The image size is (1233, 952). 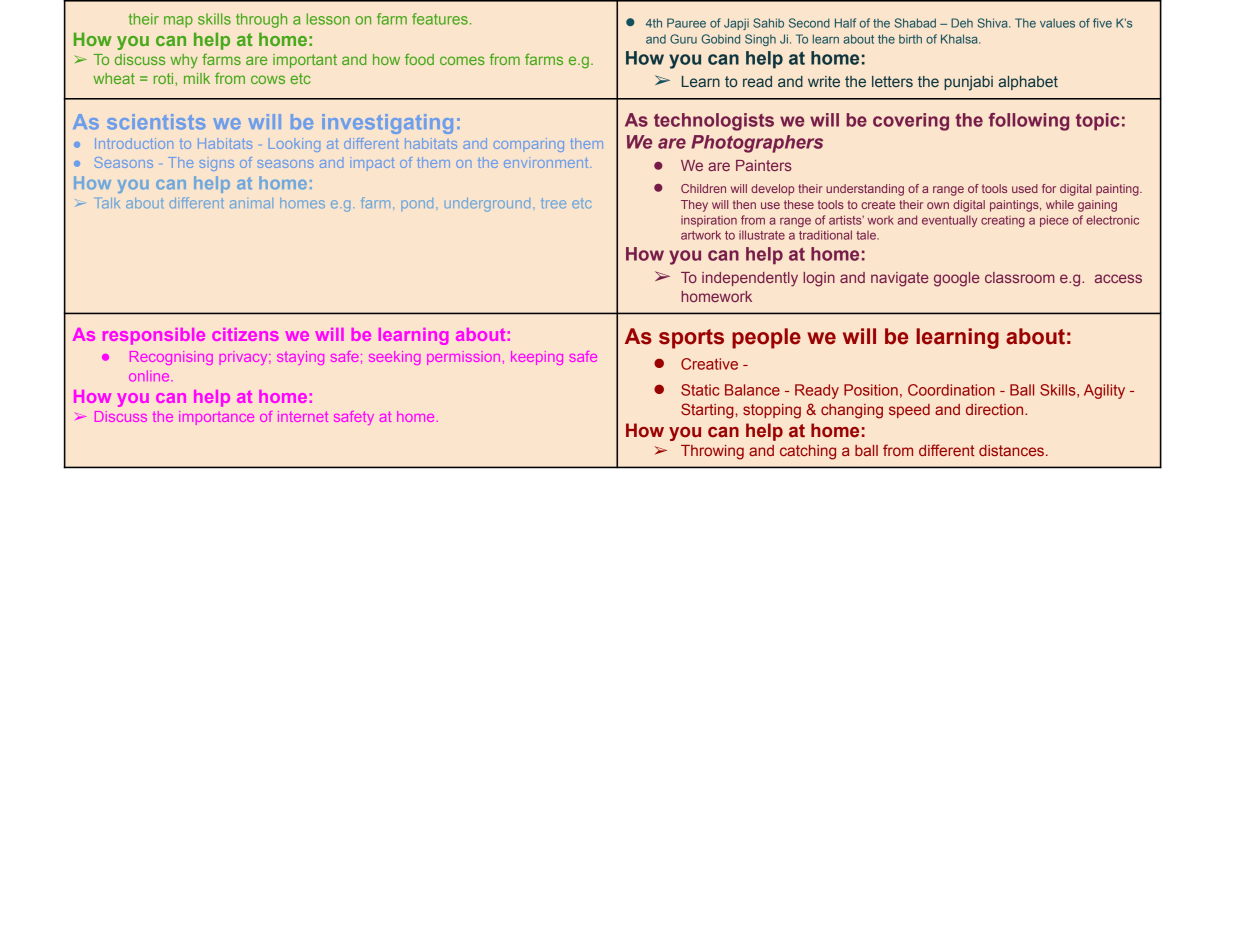 I want to click on Guru, so click(x=683, y=39).
